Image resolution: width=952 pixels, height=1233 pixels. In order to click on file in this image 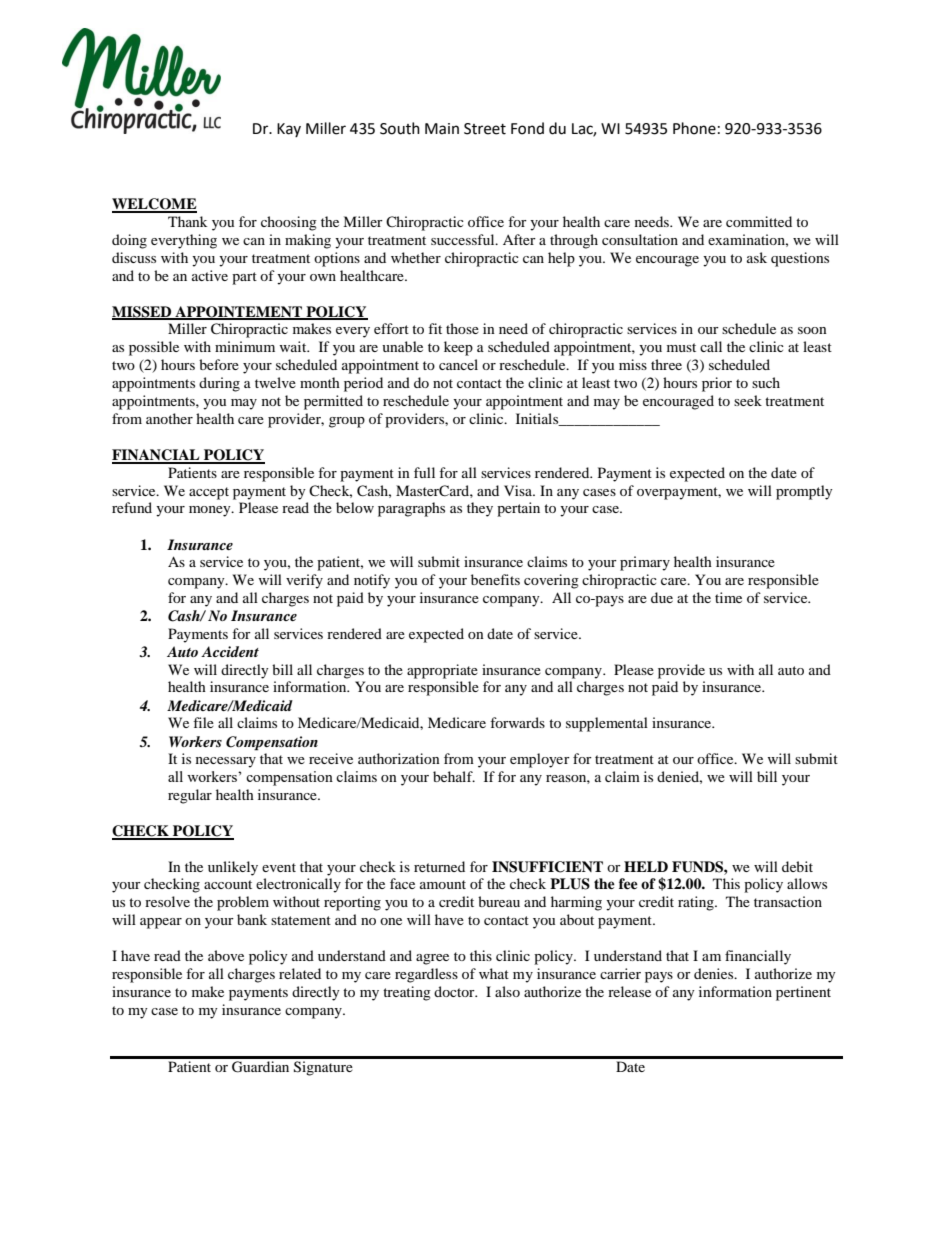, I will do `click(203, 722)`.
